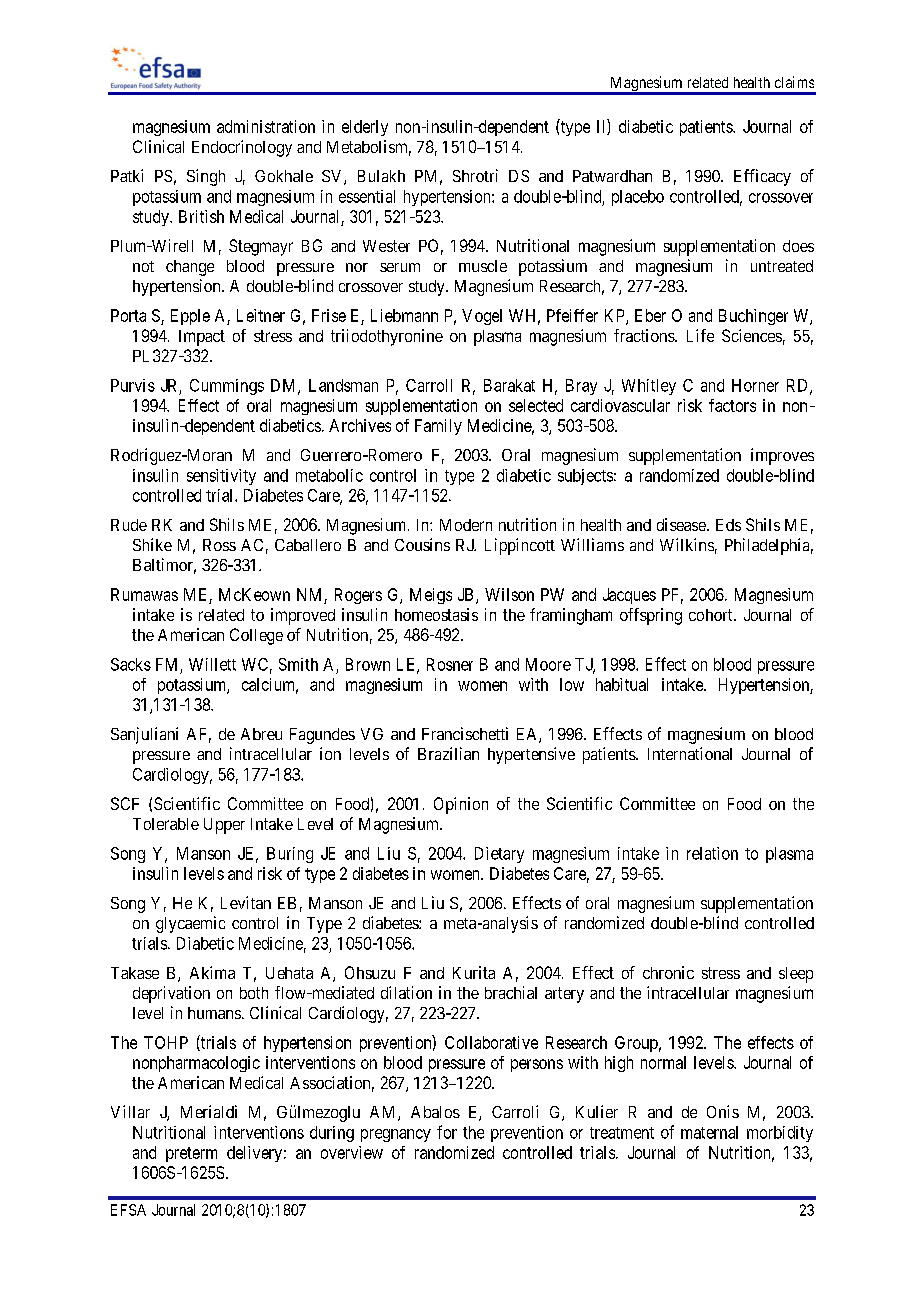  Describe the element at coordinates (365, 128) in the screenshot. I see `elderly` at that location.
